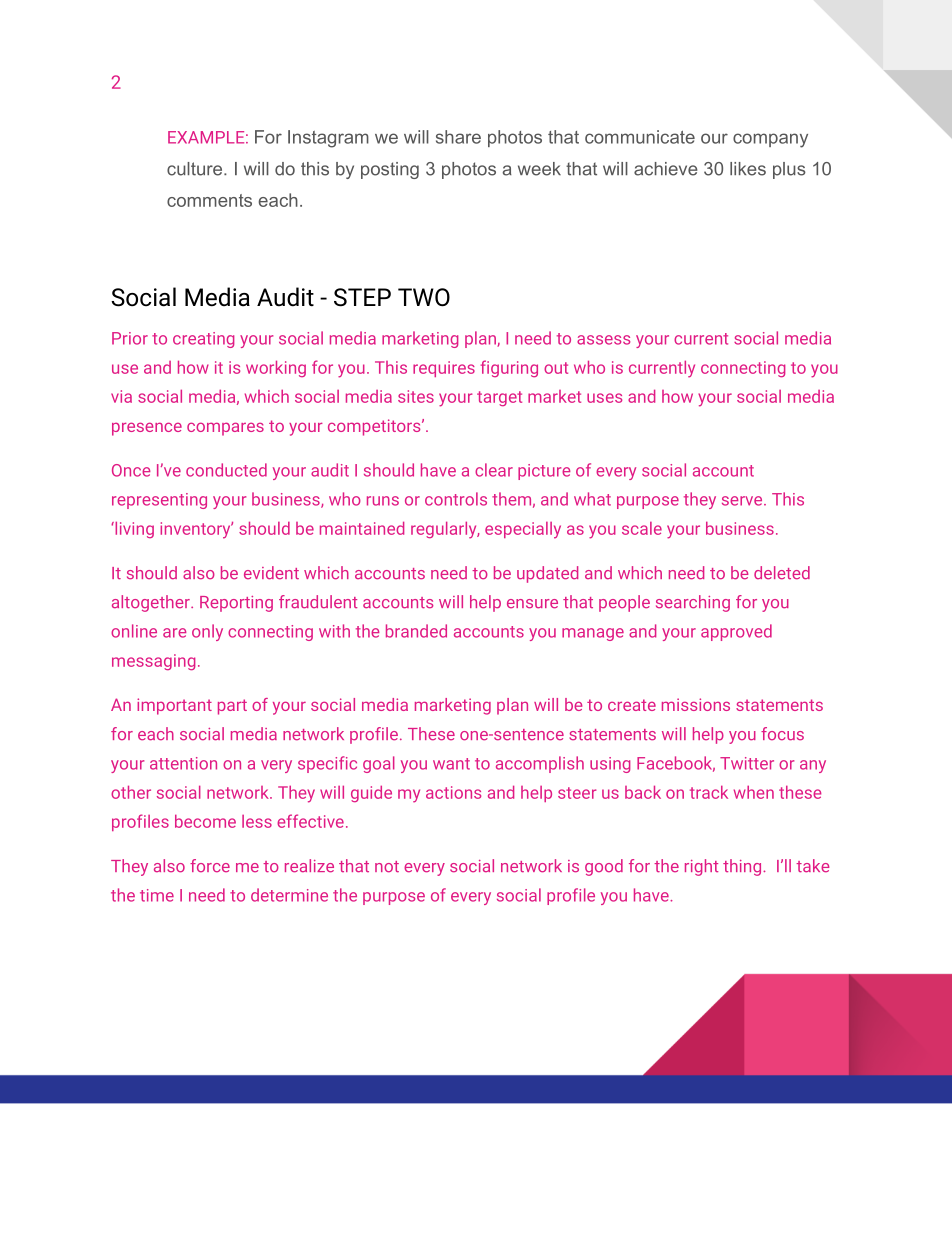 The image size is (952, 1233). Describe the element at coordinates (225, 429) in the page. I see `compares` at that location.
